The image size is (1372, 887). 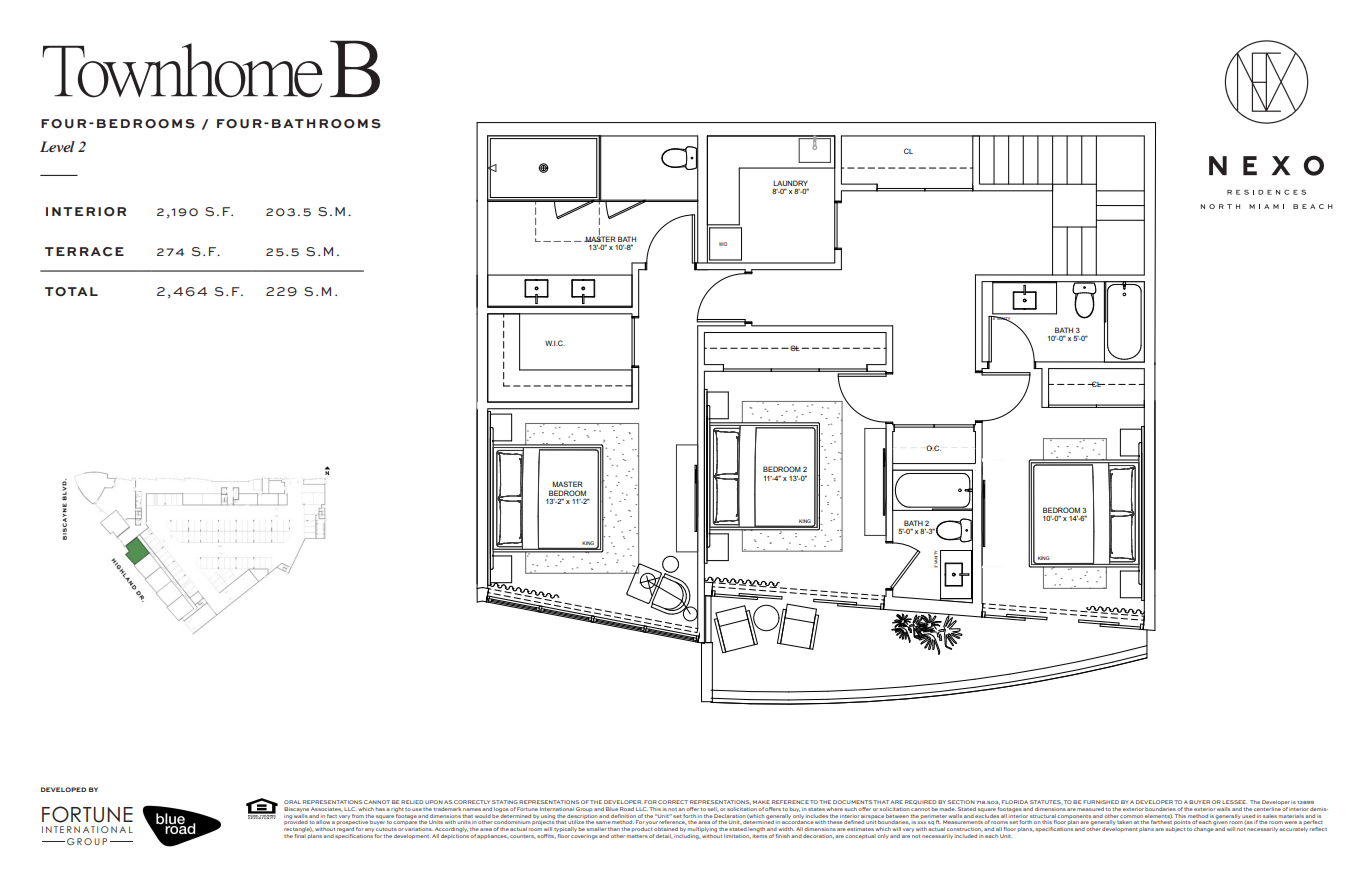 I want to click on TERRACE, so click(x=84, y=252).
